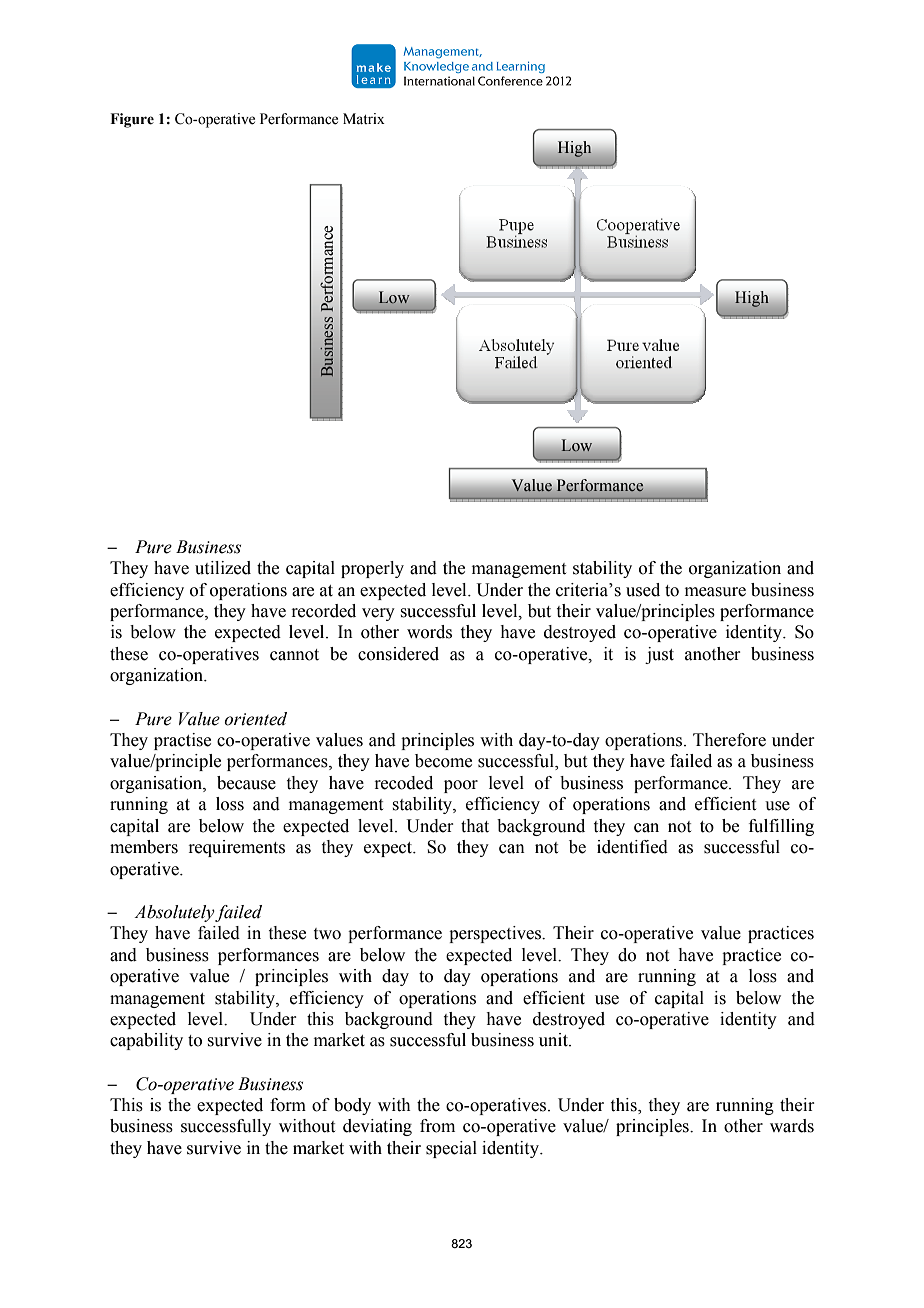 The height and width of the page is (1308, 924). Describe the element at coordinates (364, 119) in the page. I see `Matrix` at that location.
